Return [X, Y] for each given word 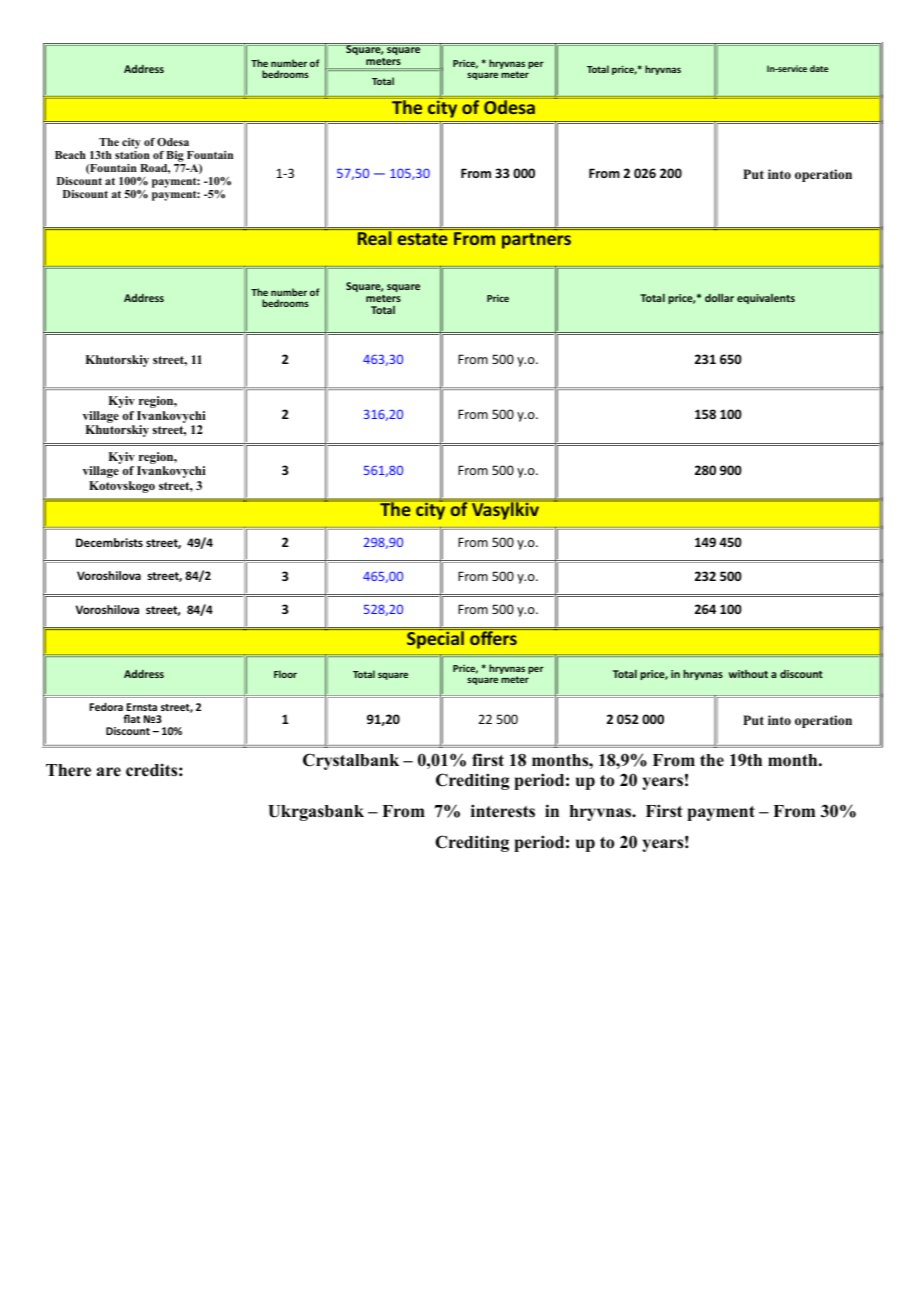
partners [536, 241]
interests [503, 811]
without [748, 674]
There [68, 770]
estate [422, 239]
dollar [719, 298]
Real [374, 237]
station [132, 155]
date [819, 68]
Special [435, 639]
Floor [285, 674]
